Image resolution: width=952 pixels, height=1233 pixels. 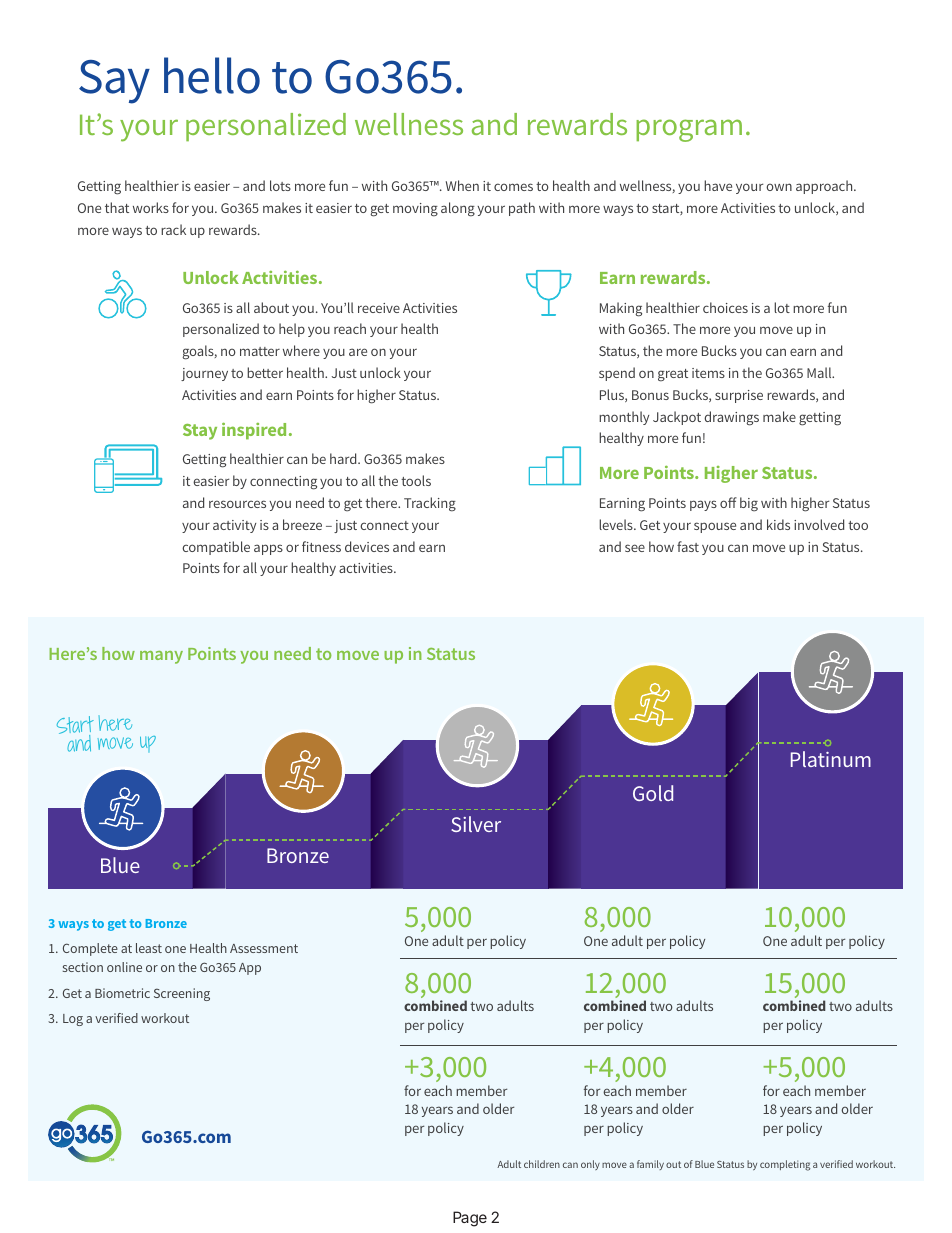 What do you see at coordinates (689, 130) in the screenshot?
I see `program` at bounding box center [689, 130].
